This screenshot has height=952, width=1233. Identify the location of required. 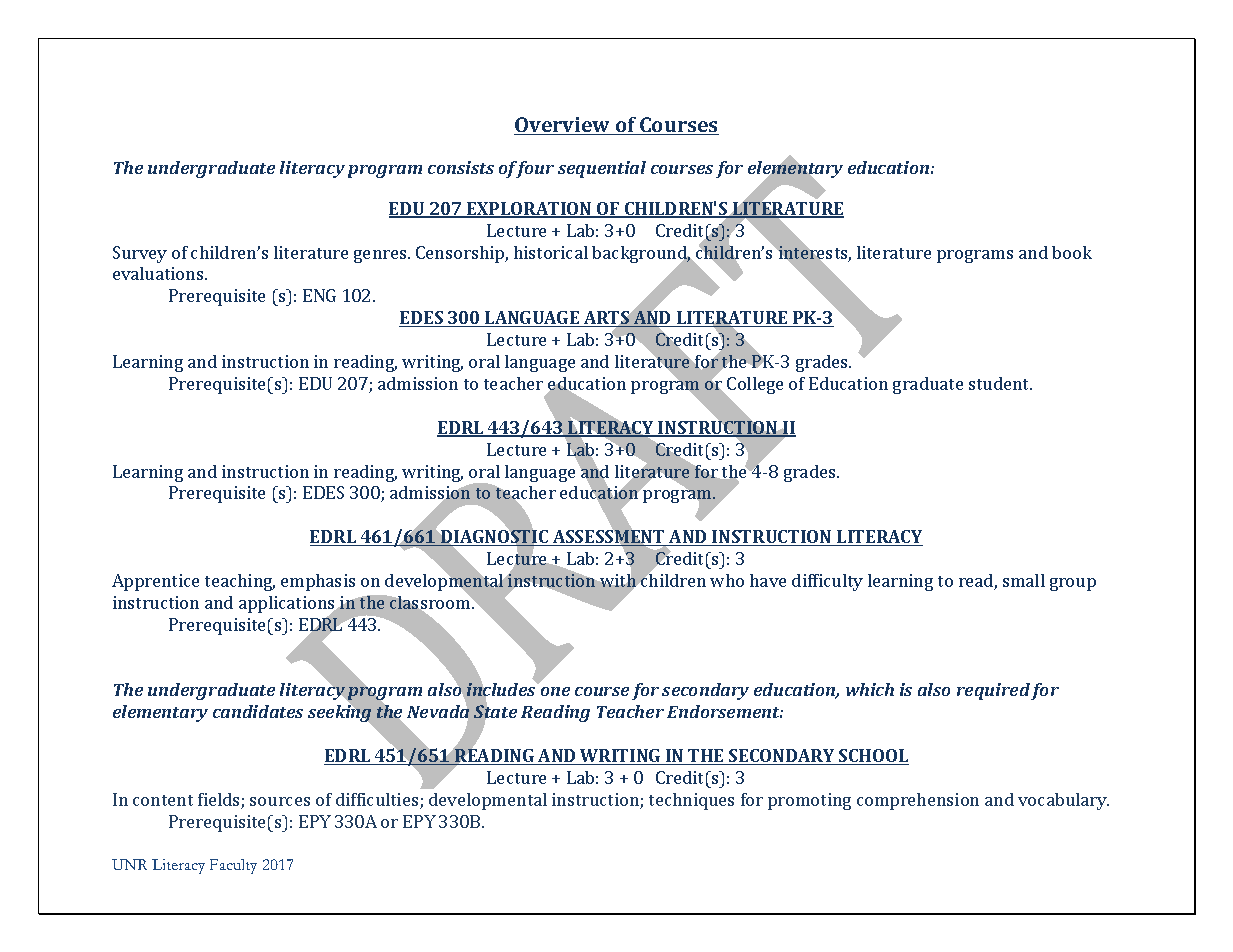
(993, 691).
